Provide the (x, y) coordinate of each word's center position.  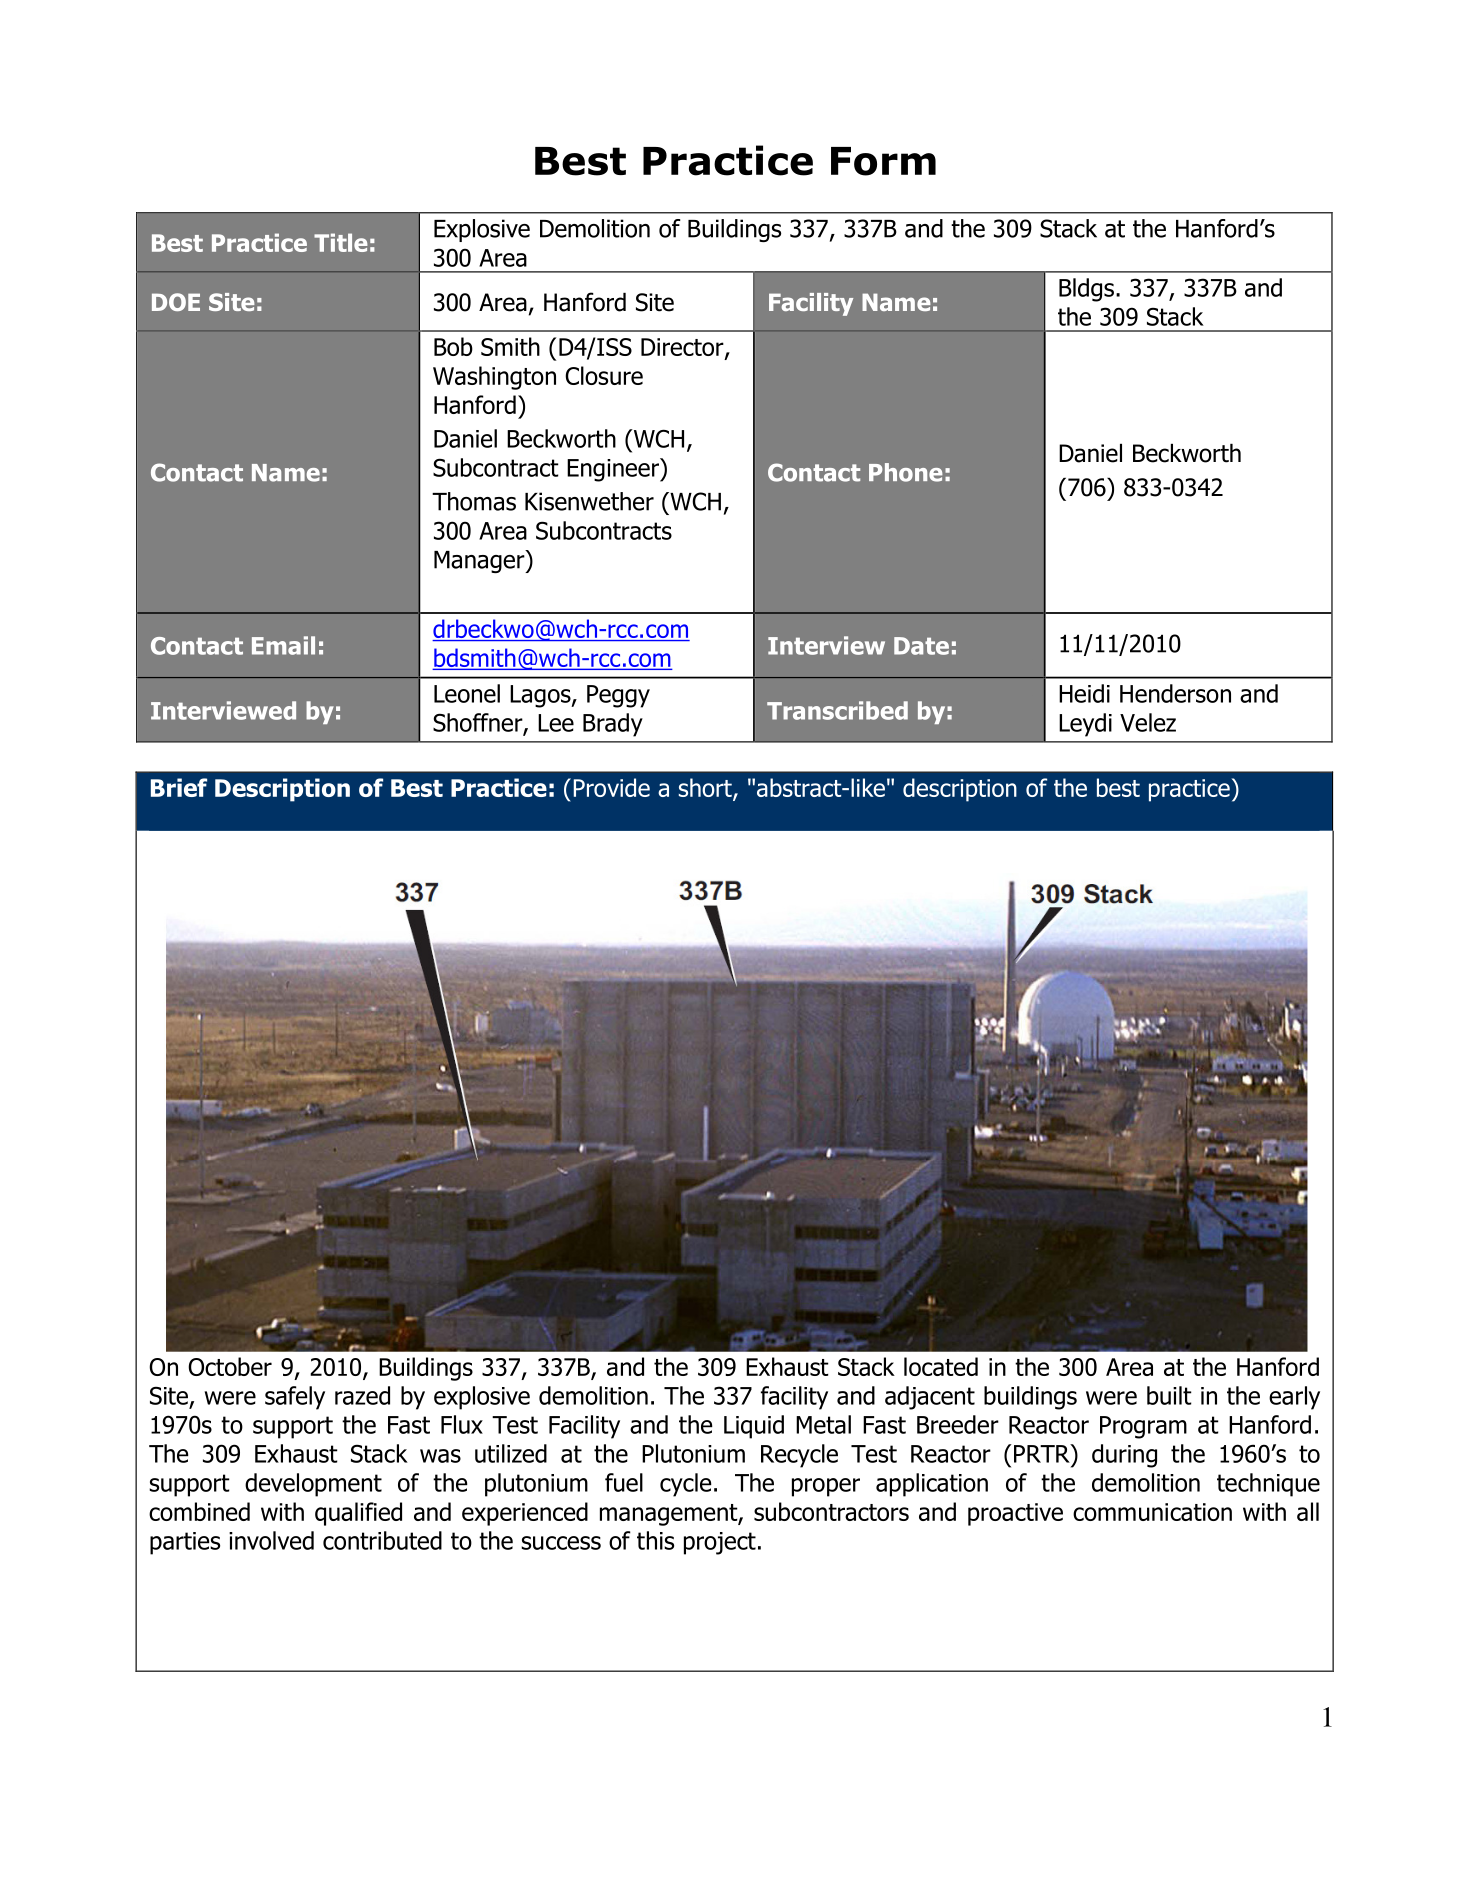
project (720, 1543)
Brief (179, 787)
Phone (906, 472)
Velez (1148, 722)
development (313, 1485)
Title (341, 242)
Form (883, 161)
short (706, 788)
